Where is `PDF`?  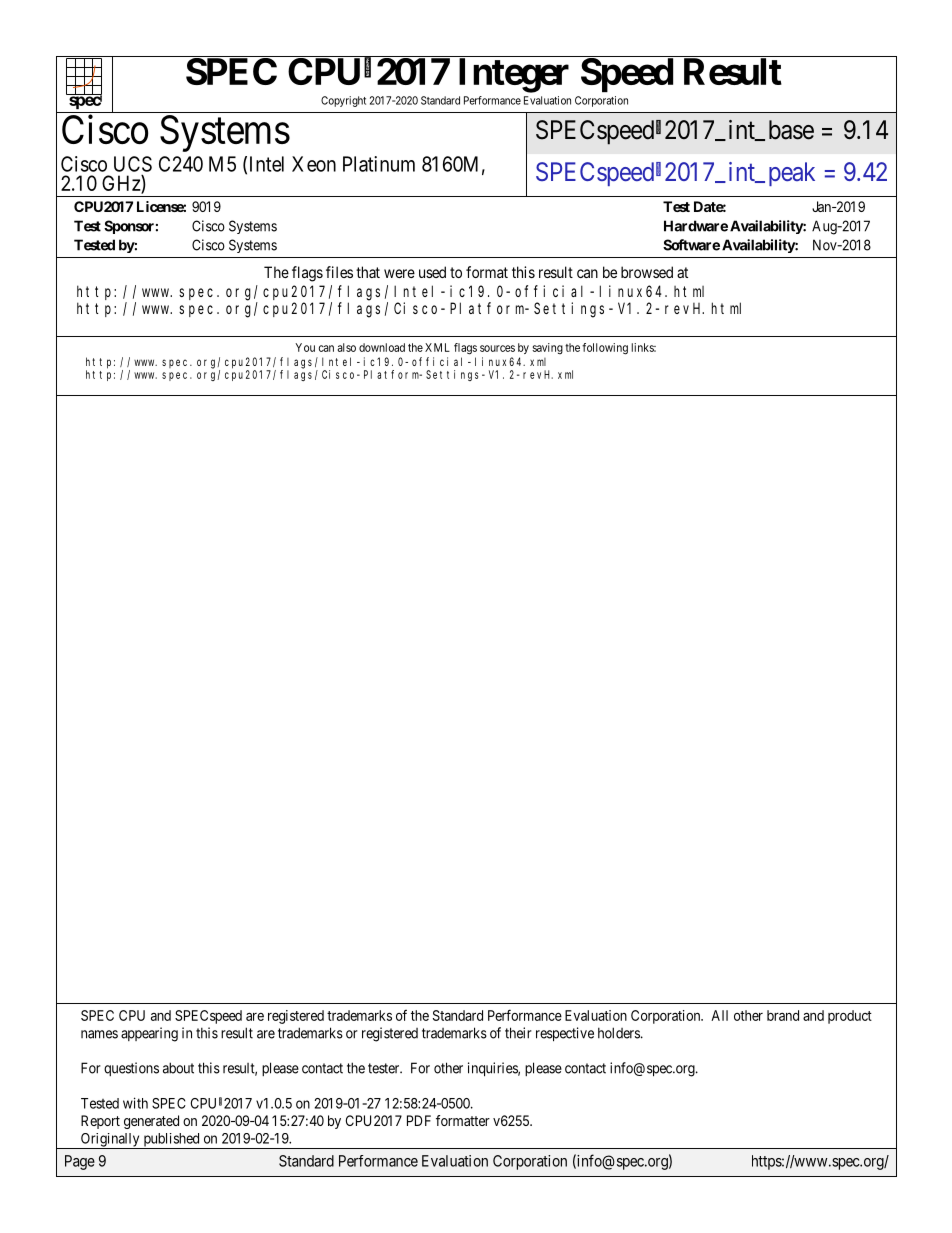
PDF is located at coordinates (419, 1120).
